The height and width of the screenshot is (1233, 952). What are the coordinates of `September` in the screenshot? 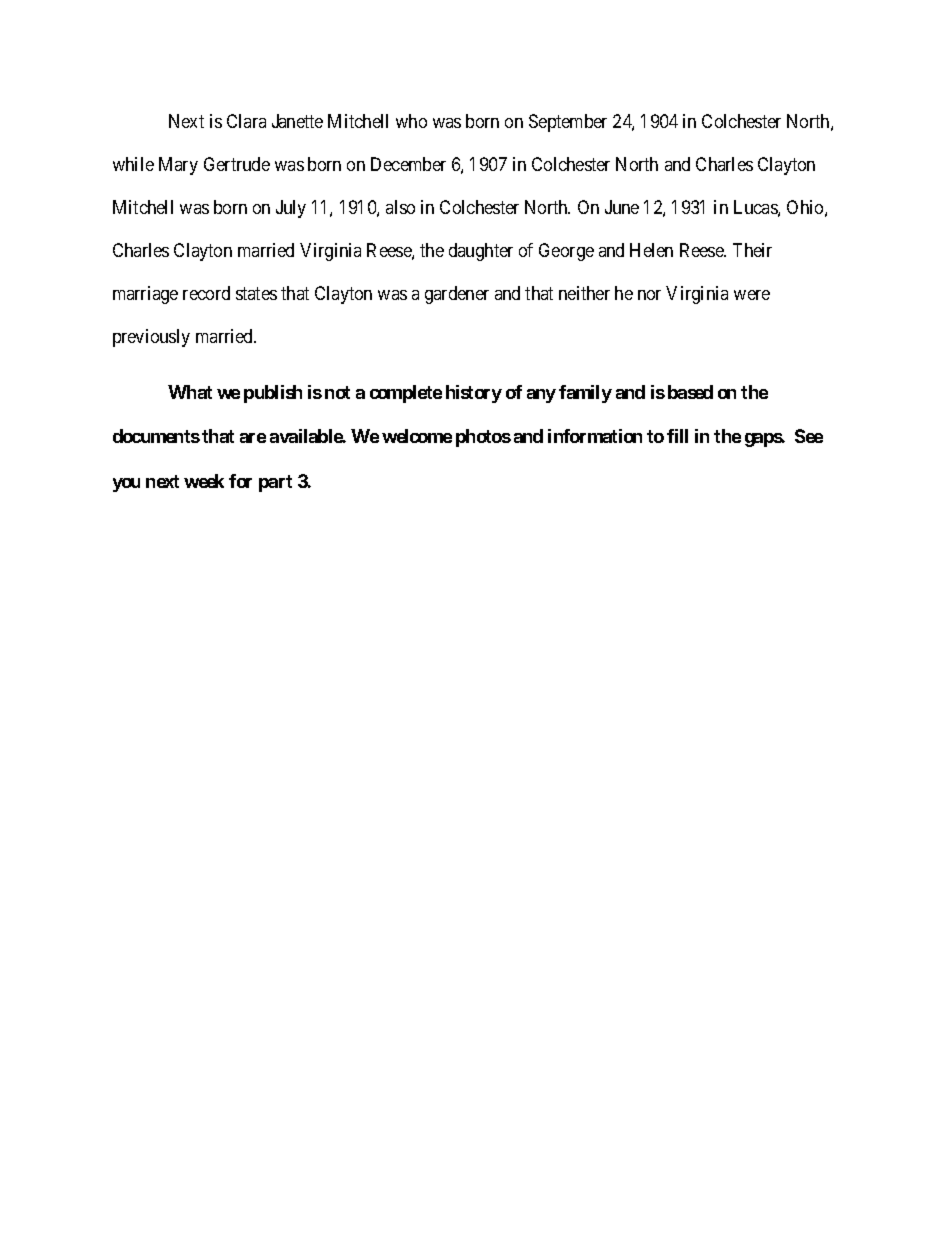 It's located at (568, 123).
